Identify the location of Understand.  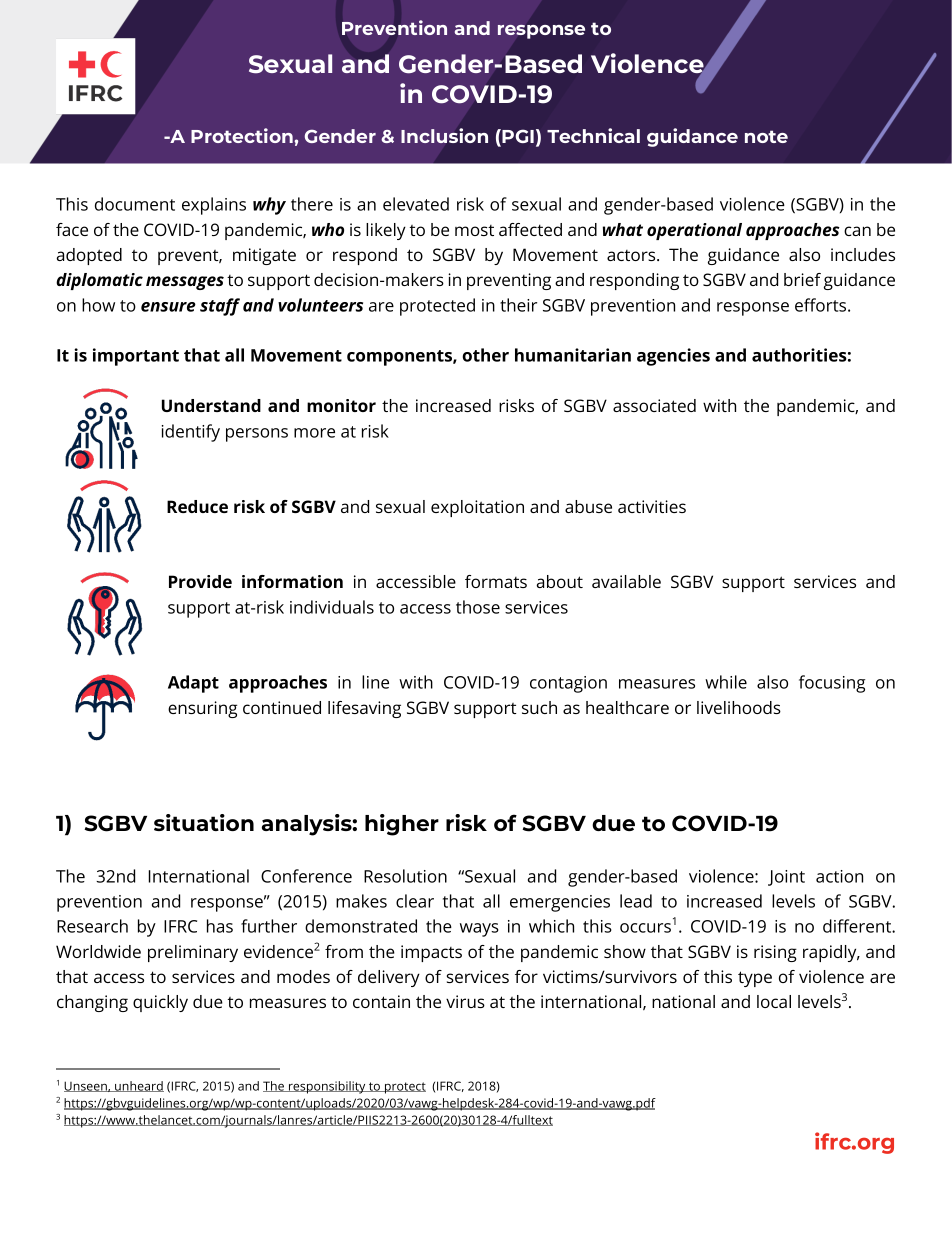
(211, 405).
